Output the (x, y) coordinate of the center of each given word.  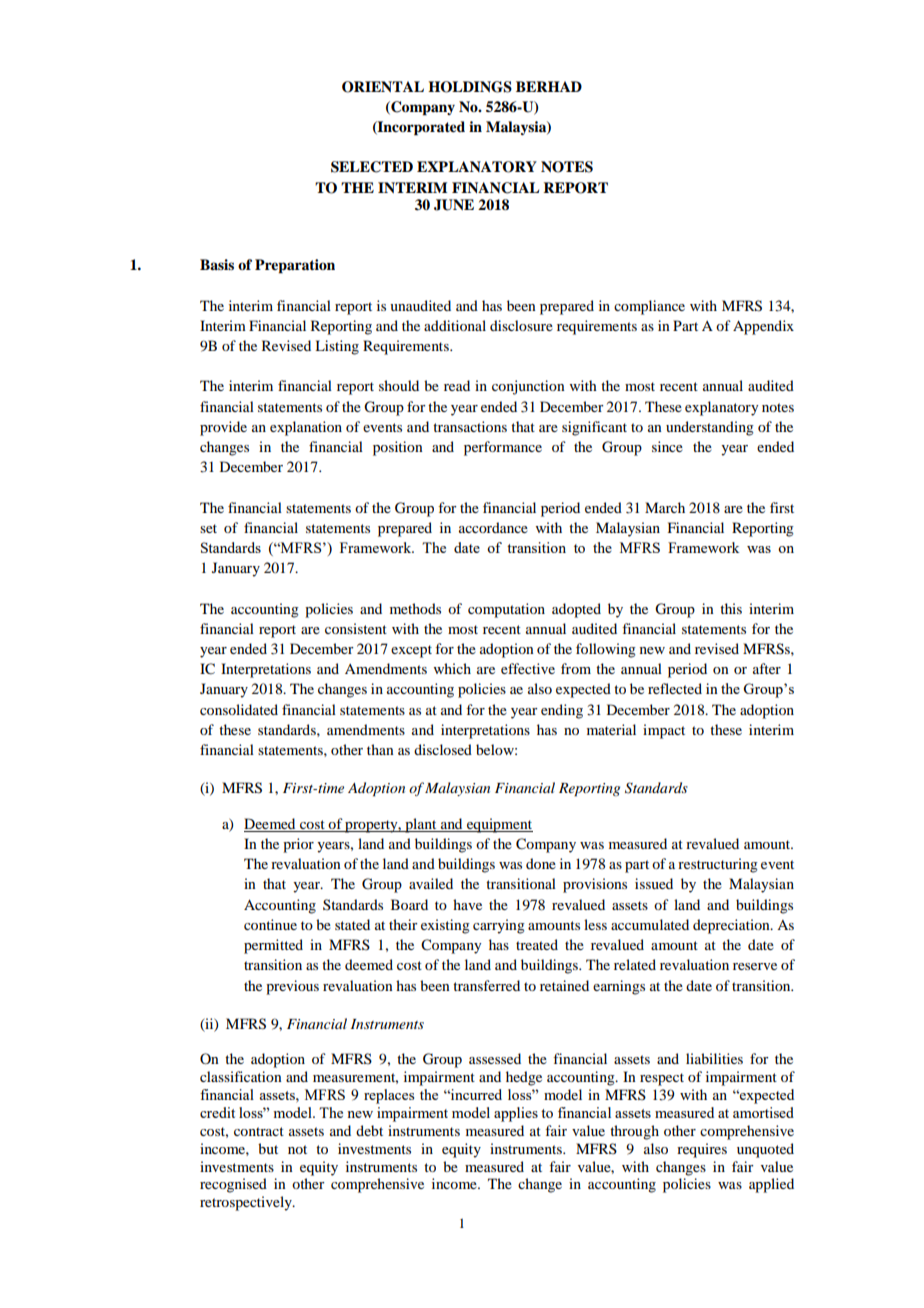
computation (506, 610)
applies (516, 1114)
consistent (356, 628)
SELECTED (372, 167)
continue (270, 924)
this (731, 608)
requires (702, 1150)
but (268, 1148)
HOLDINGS (470, 87)
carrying (499, 926)
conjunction (528, 387)
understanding (710, 428)
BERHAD (549, 86)
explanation (306, 428)
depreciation (732, 926)
